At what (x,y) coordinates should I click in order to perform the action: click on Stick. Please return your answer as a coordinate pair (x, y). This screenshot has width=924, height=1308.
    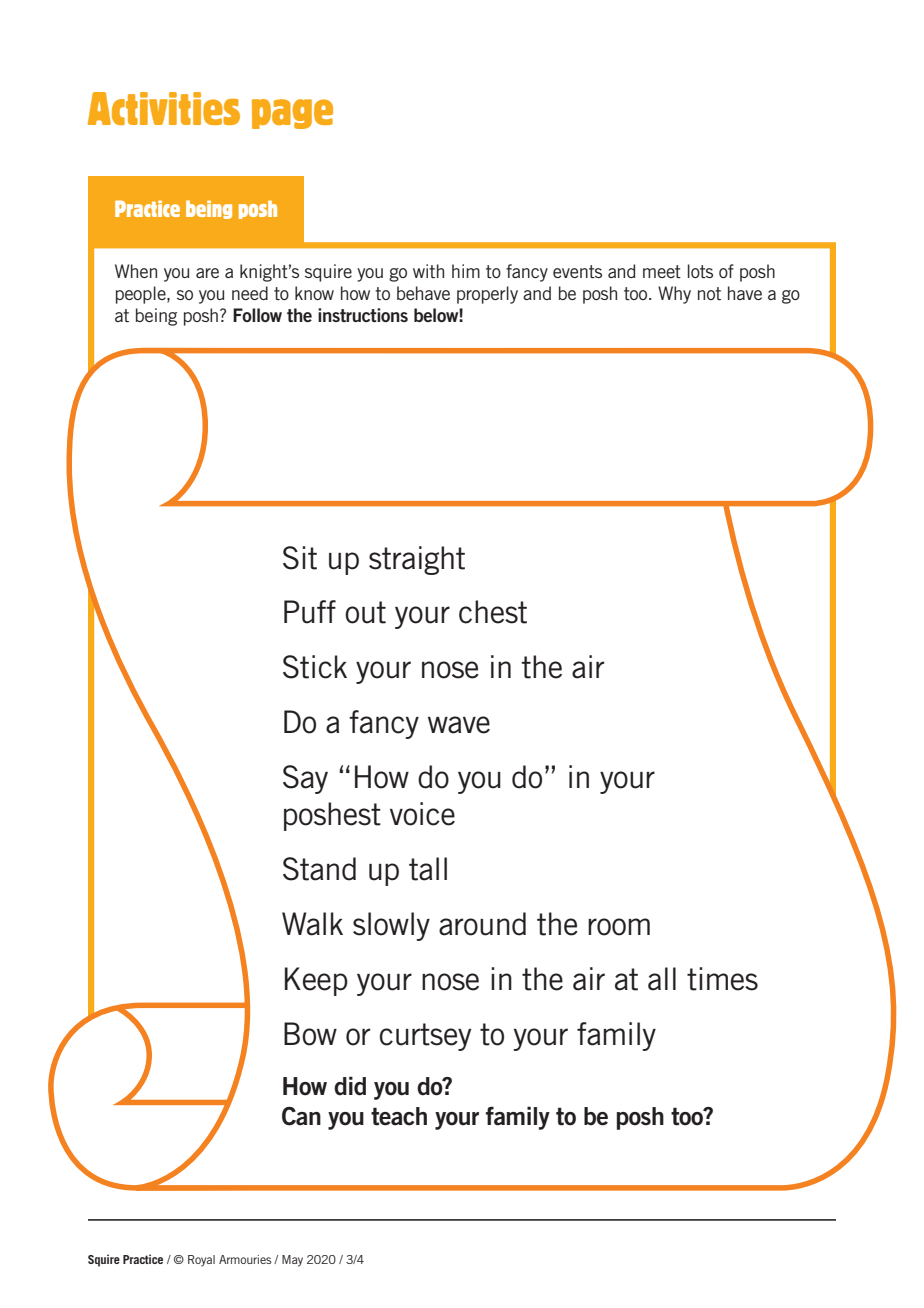
    Looking at the image, I should click on (315, 667).
